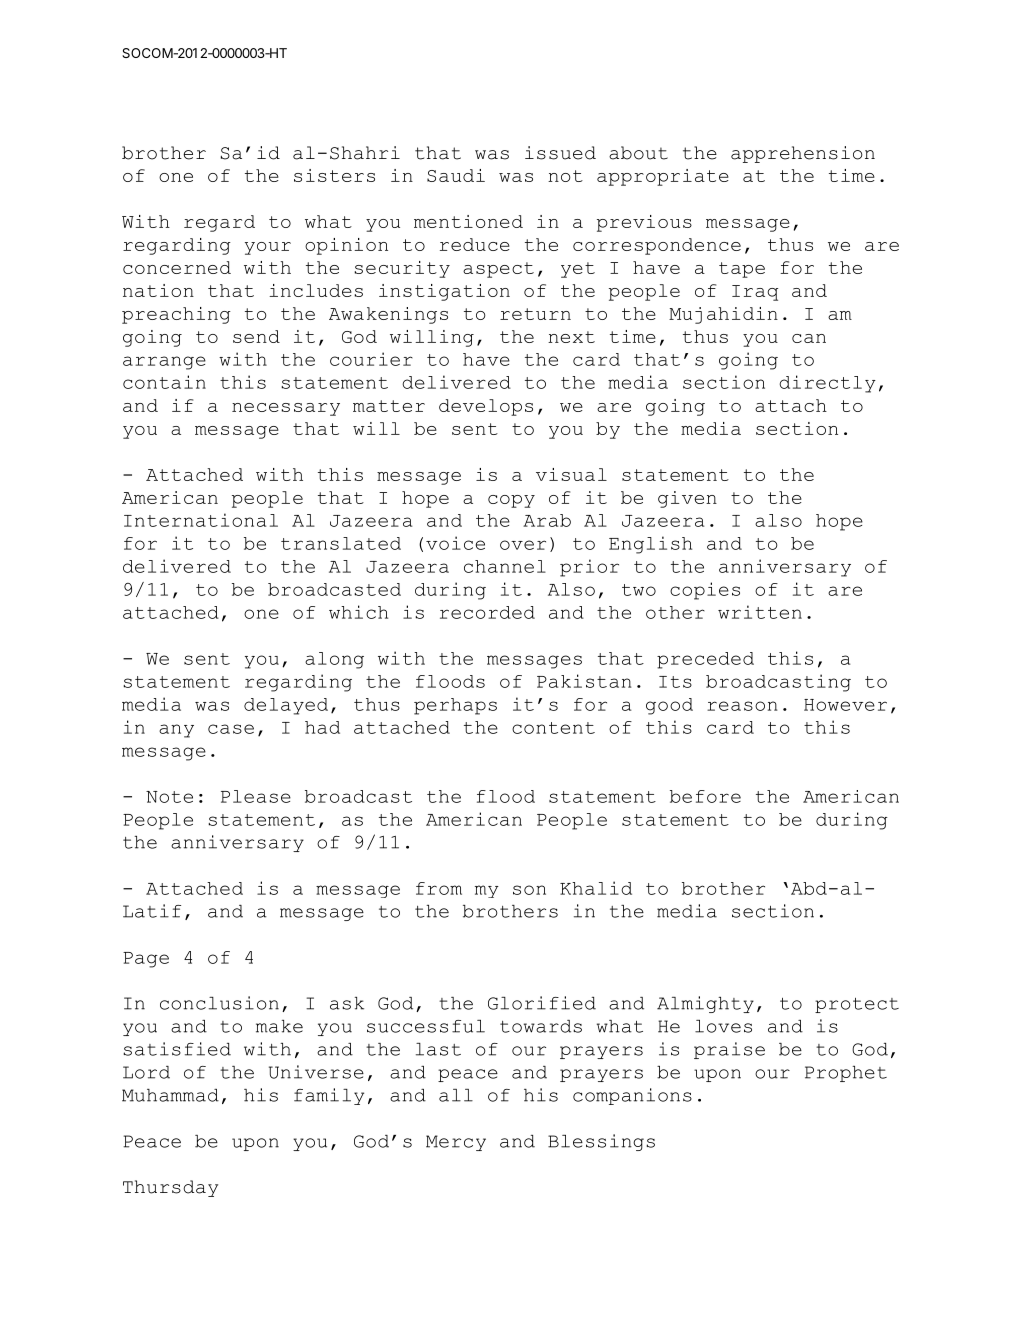 The height and width of the document is (1339, 1034). I want to click on from, so click(439, 888).
